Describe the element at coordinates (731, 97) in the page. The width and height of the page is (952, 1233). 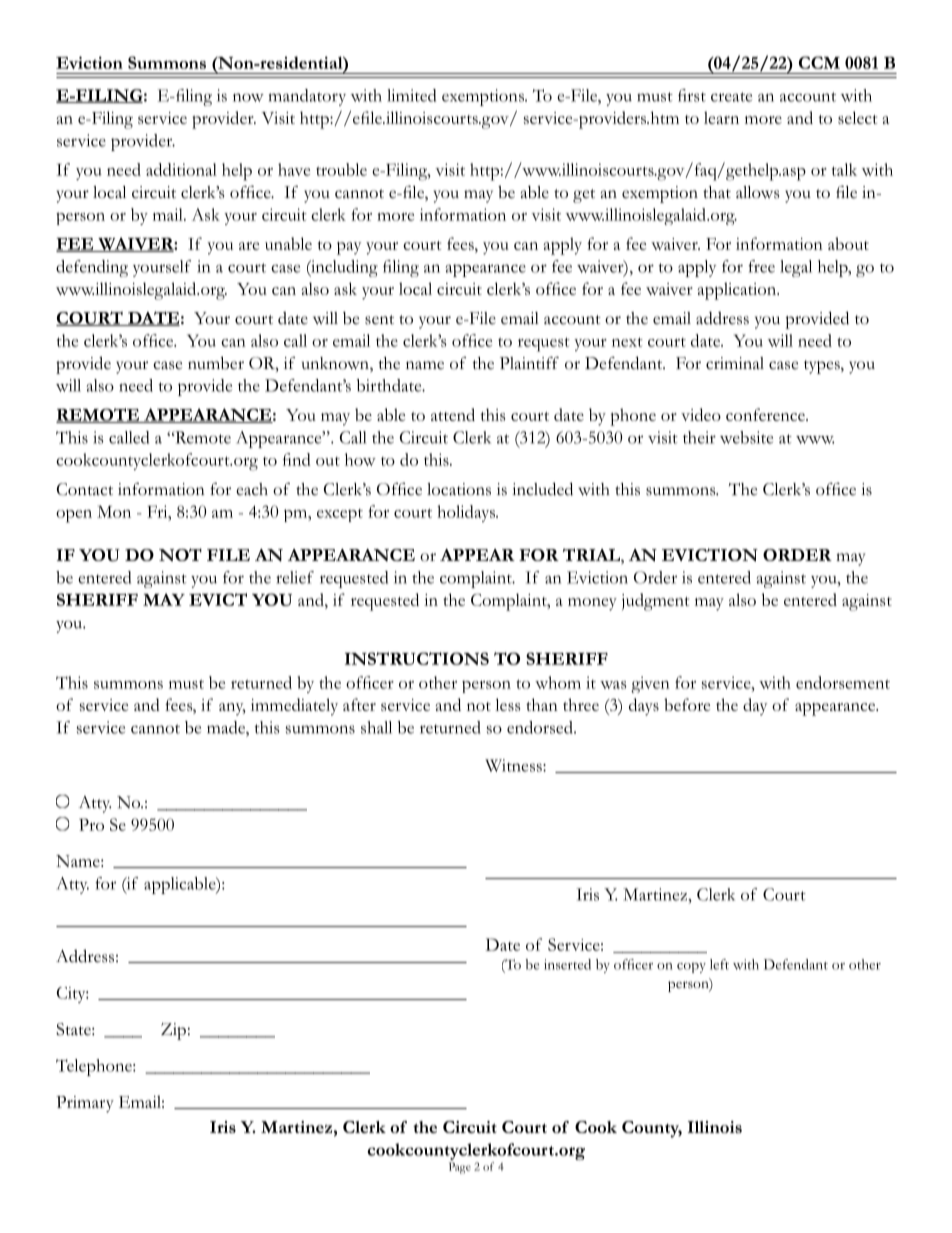
I see `create` at that location.
